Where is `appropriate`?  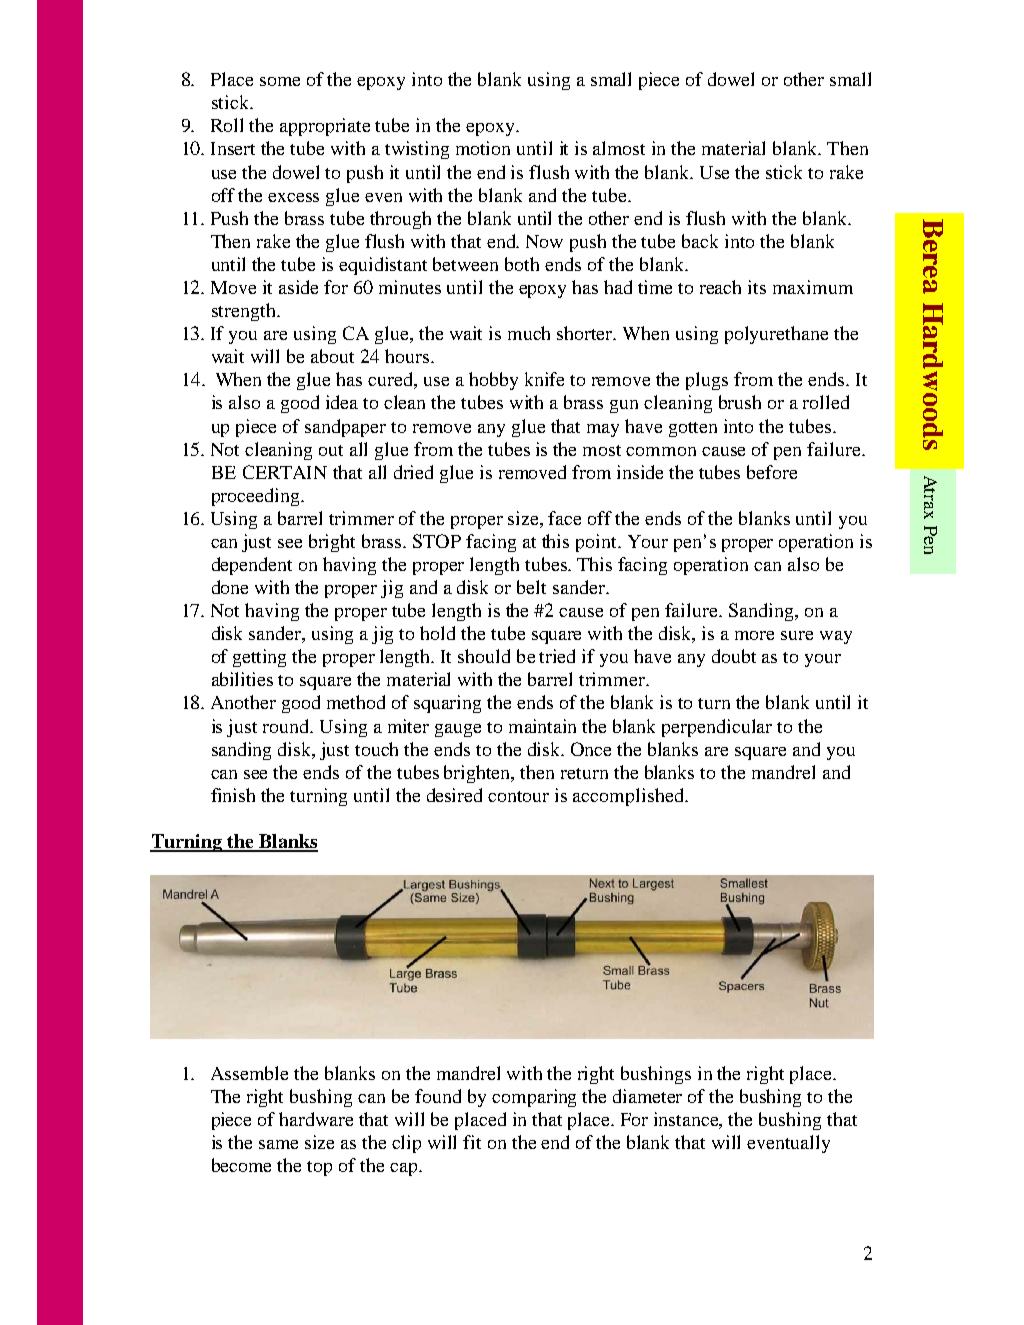
appropriate is located at coordinates (325, 127).
